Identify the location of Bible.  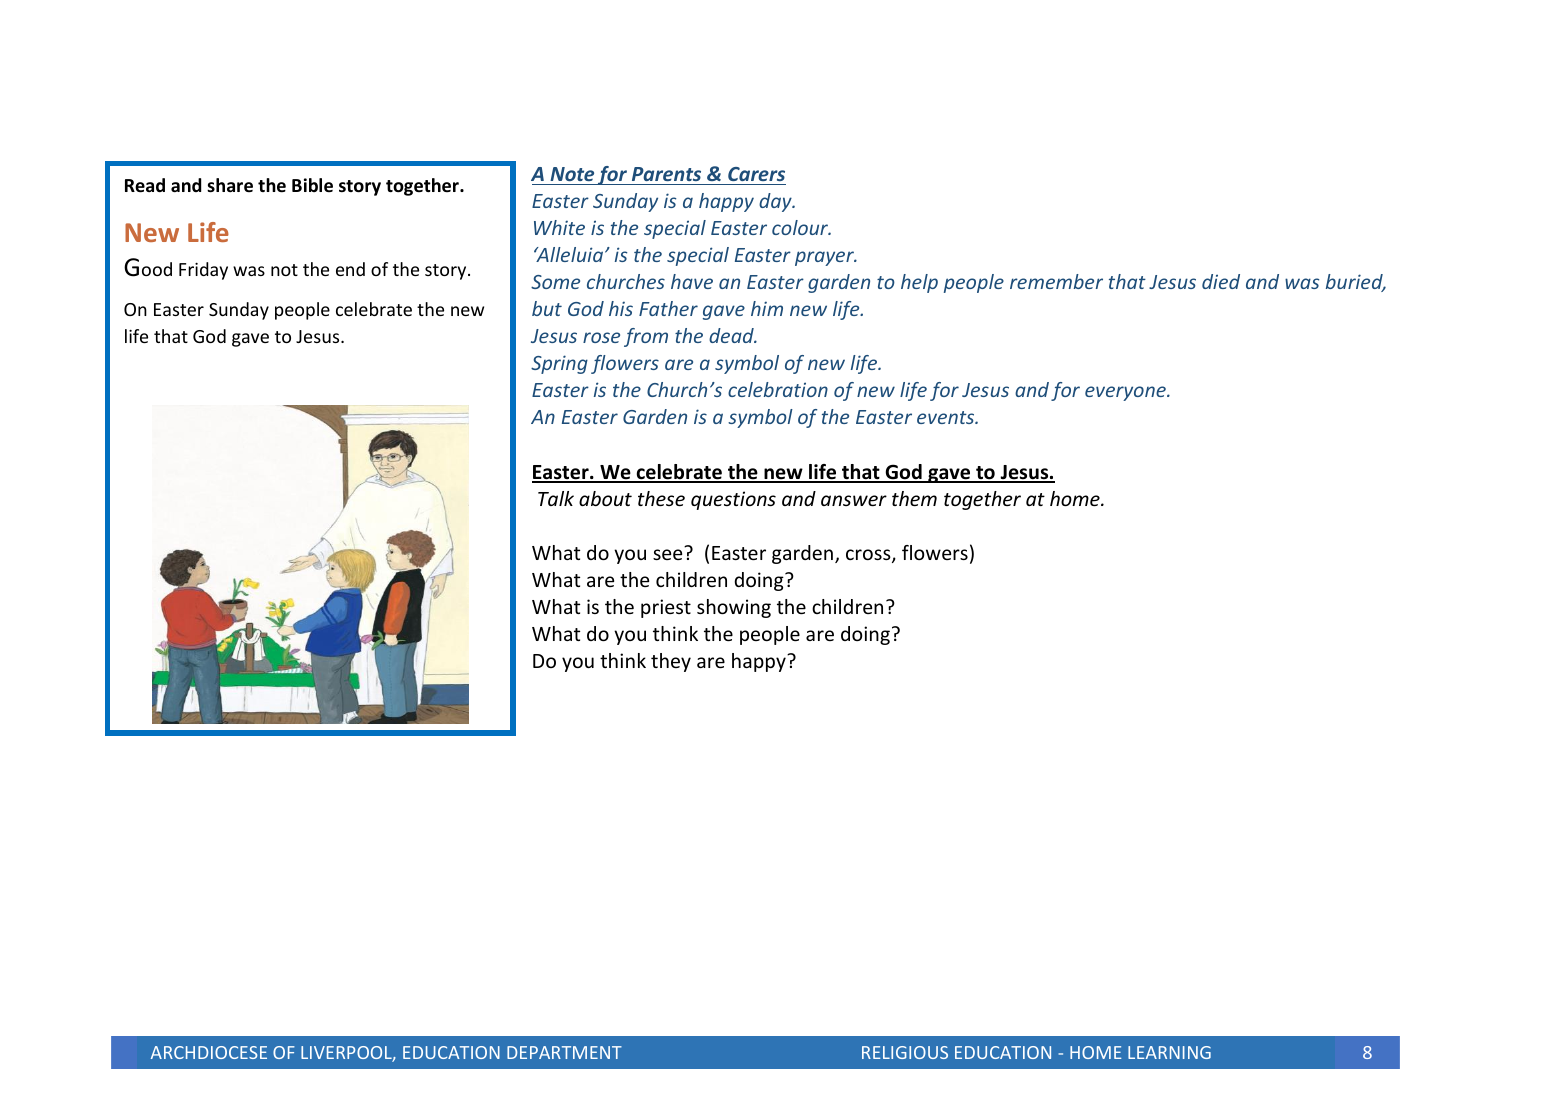
(312, 185).
